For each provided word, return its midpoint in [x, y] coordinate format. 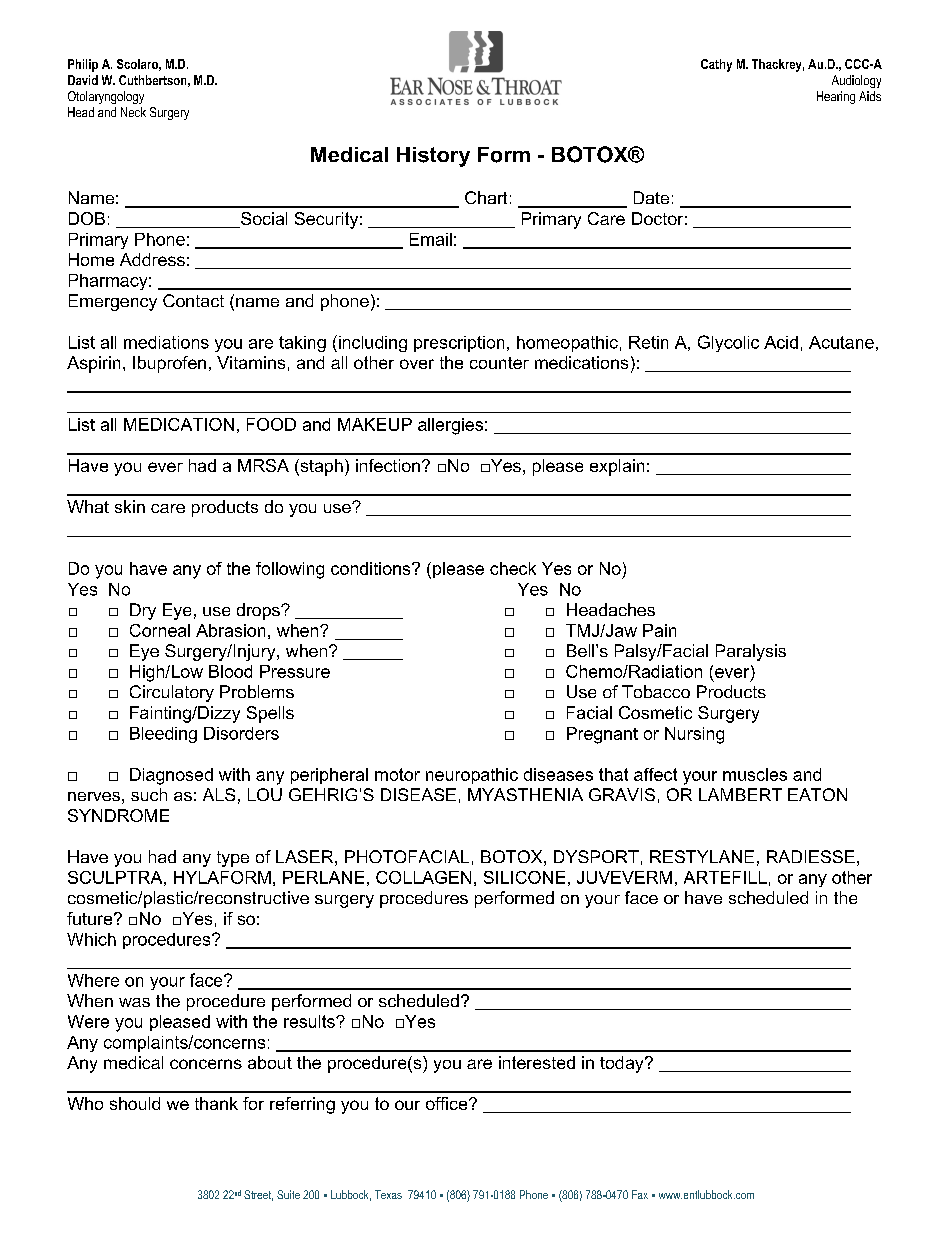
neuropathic [472, 776]
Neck [133, 112]
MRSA [263, 465]
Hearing [836, 97]
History [433, 157]
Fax [640, 1194]
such [149, 794]
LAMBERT [740, 794]
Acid [781, 342]
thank [216, 1103]
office [448, 1103]
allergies [450, 426]
